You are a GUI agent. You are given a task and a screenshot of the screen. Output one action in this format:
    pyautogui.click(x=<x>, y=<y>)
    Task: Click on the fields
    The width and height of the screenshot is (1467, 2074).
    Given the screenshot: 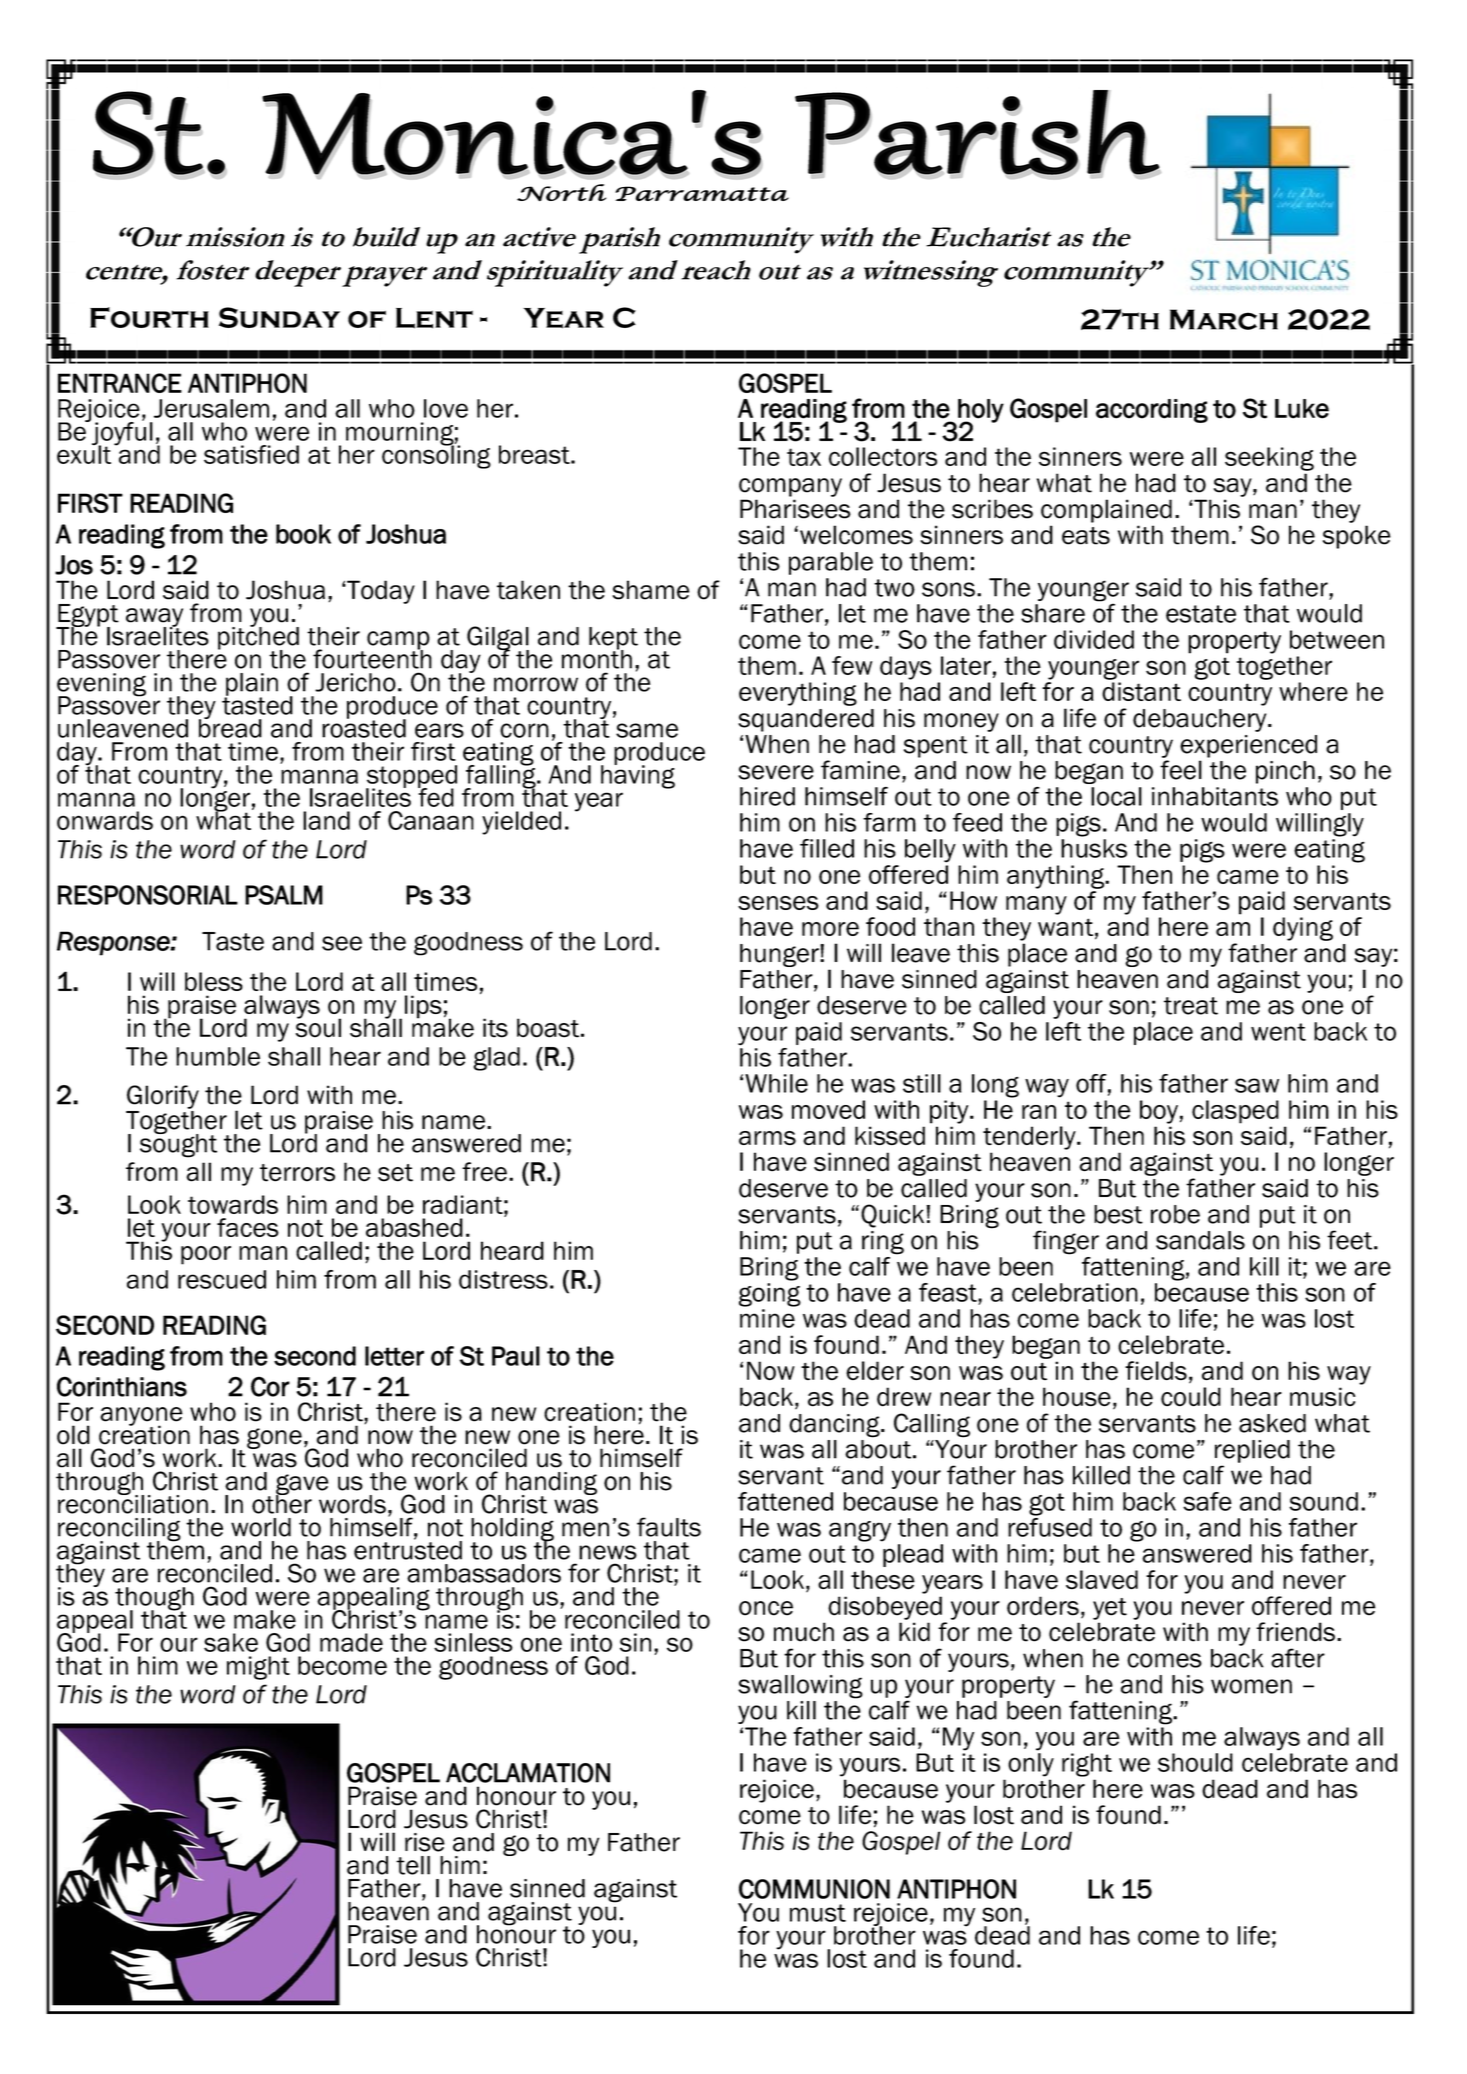 What is the action you would take?
    pyautogui.click(x=1156, y=1371)
